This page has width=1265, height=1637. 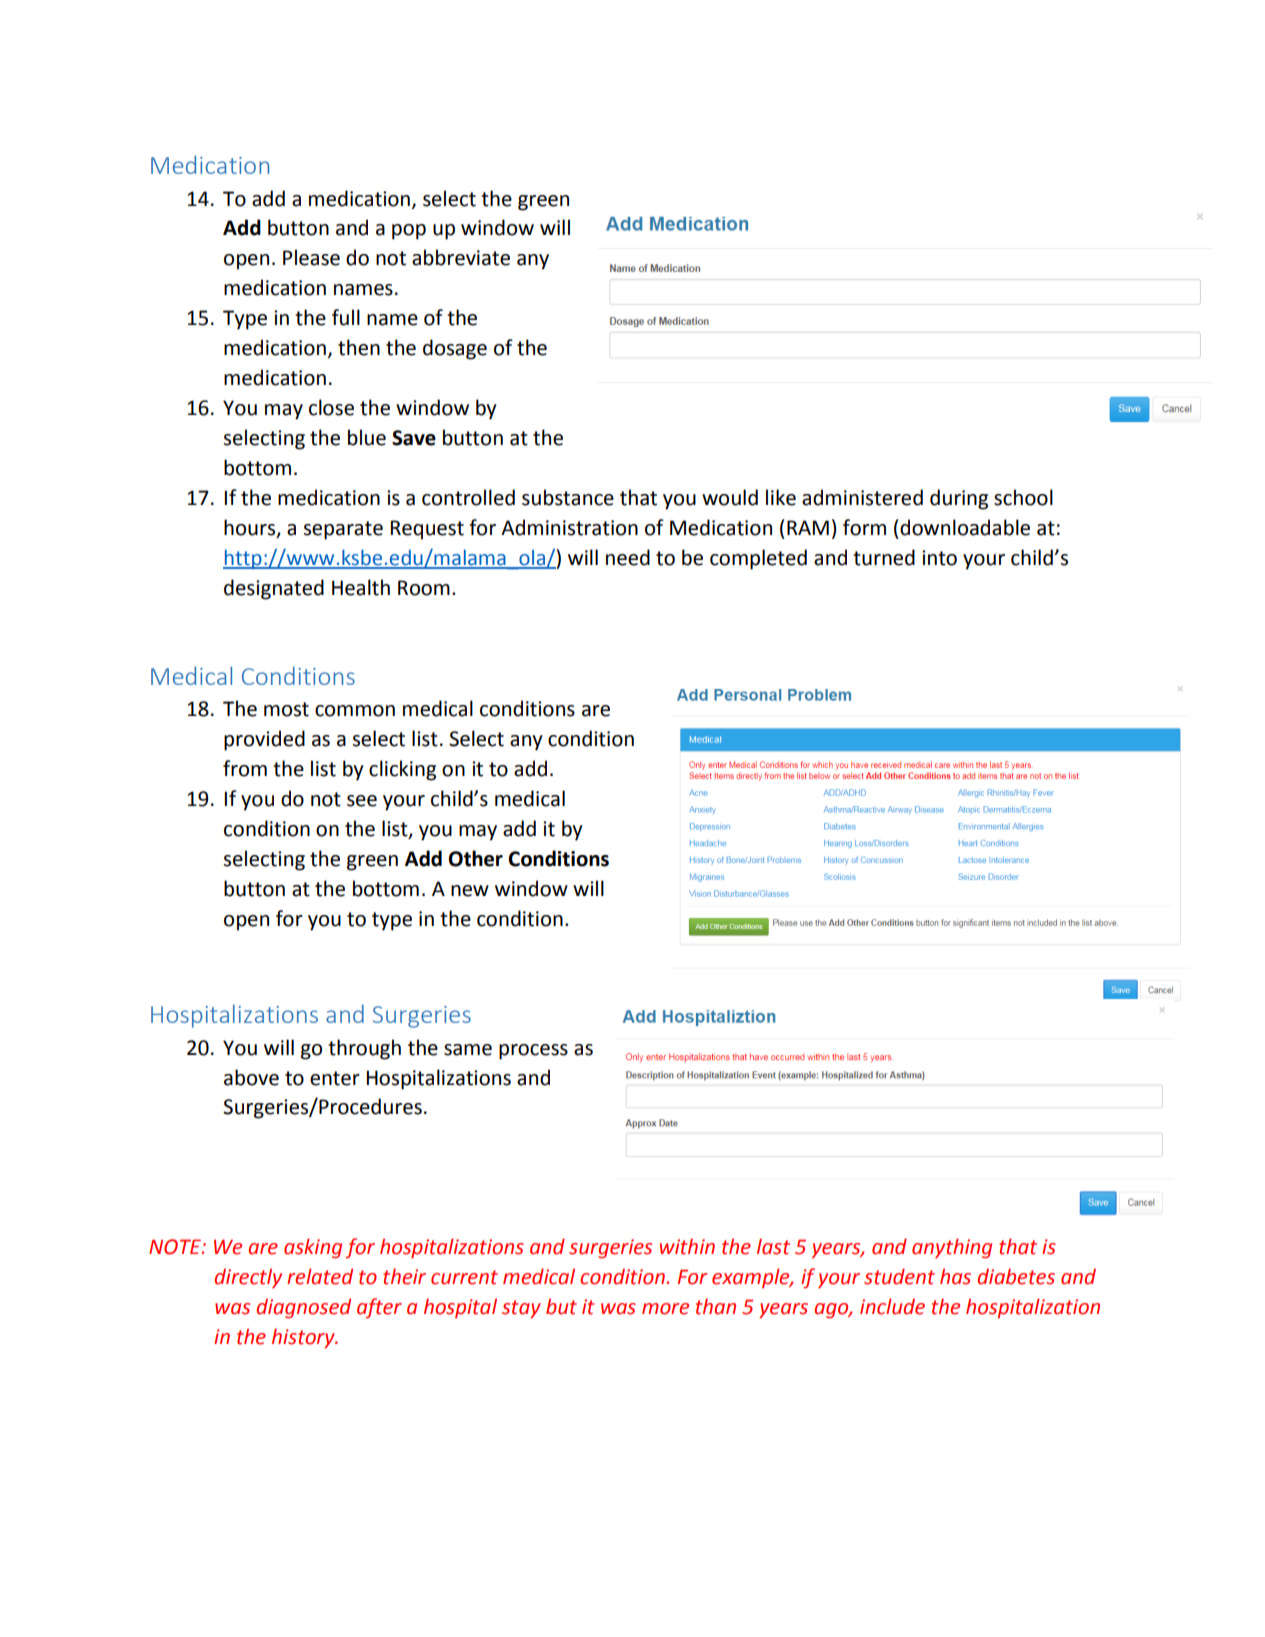 I want to click on more, so click(x=665, y=1309).
